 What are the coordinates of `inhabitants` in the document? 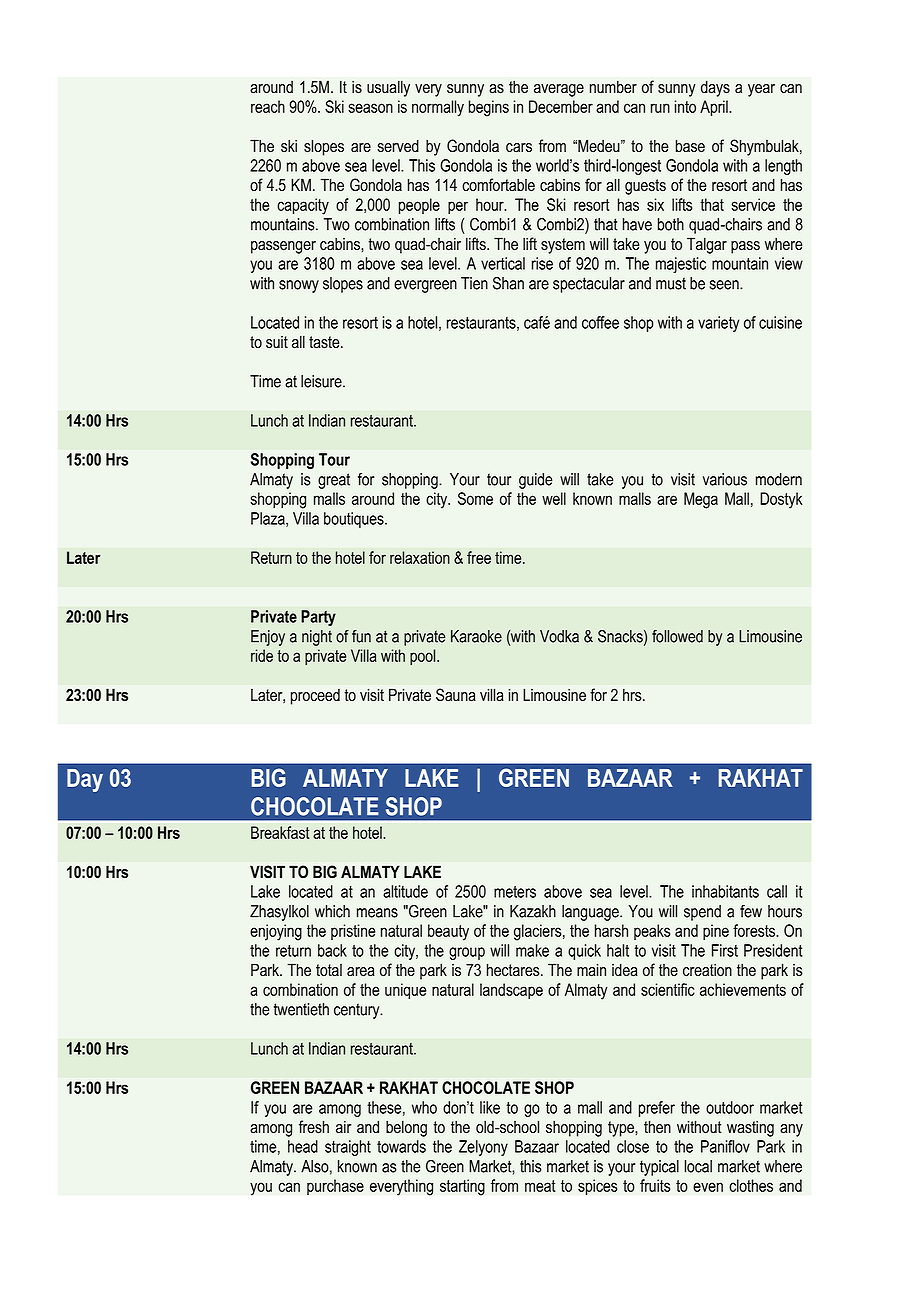 It's located at (725, 891).
